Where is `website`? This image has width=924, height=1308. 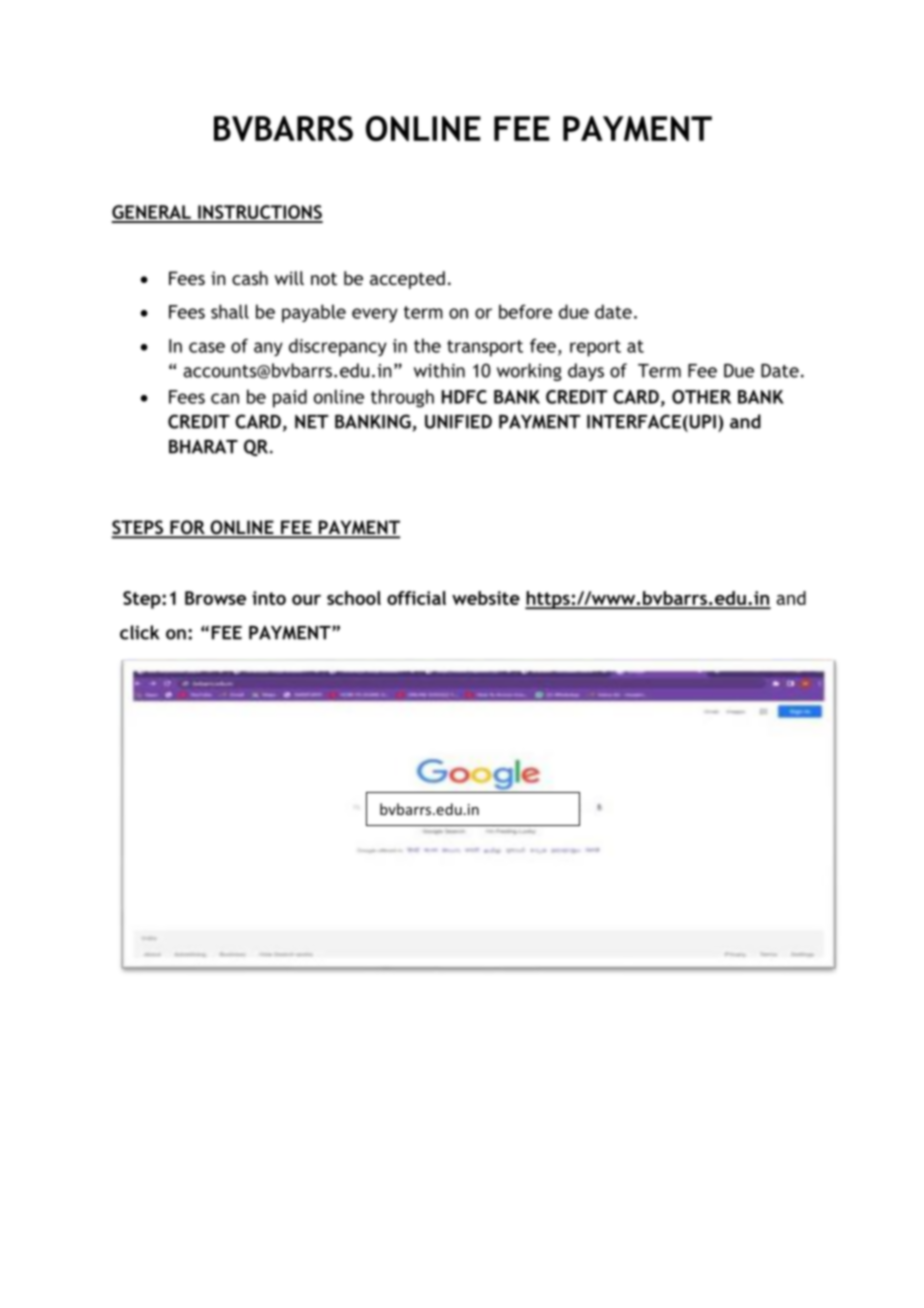
website is located at coordinates (486, 598).
